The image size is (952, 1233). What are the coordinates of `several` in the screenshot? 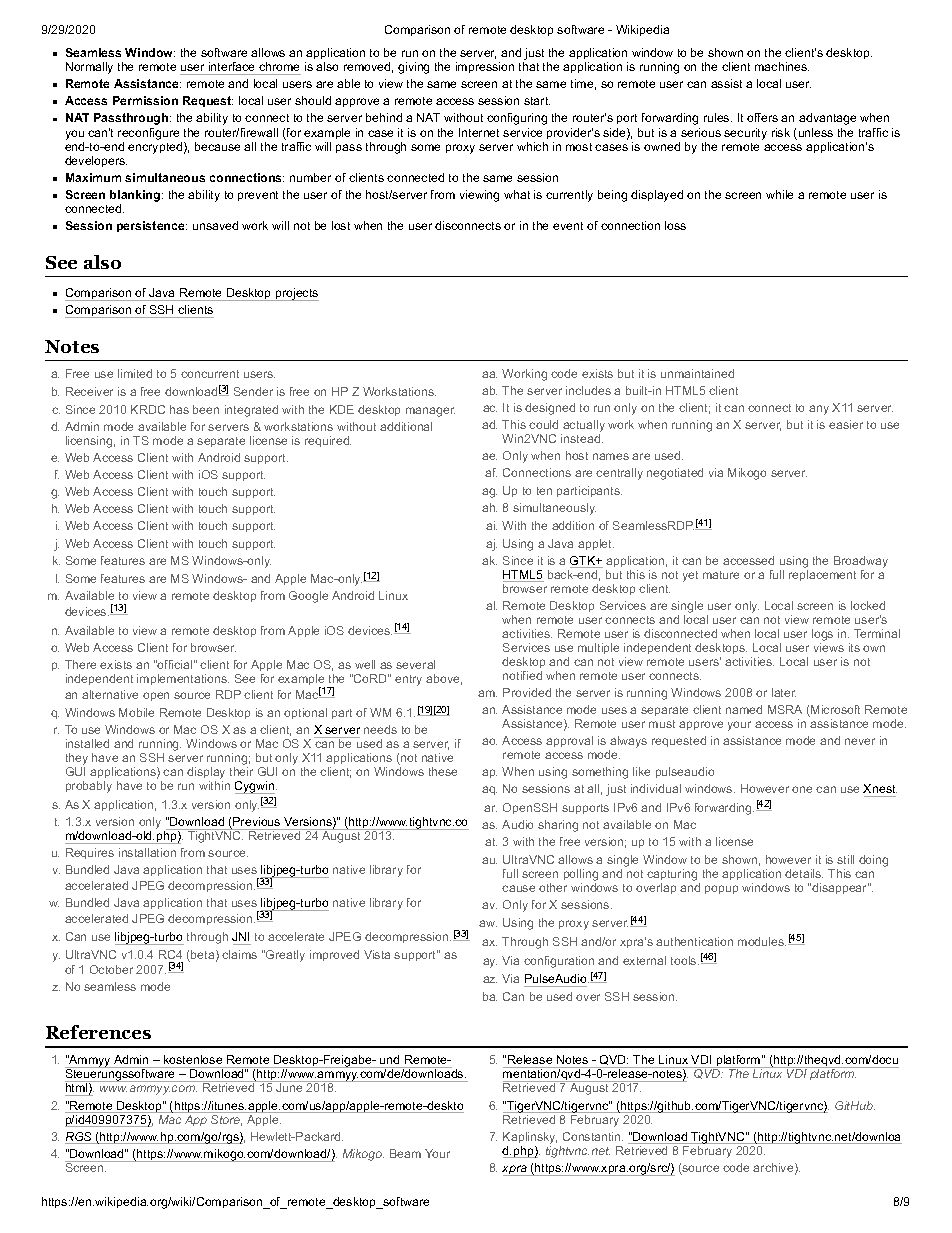 It's located at (415, 664).
